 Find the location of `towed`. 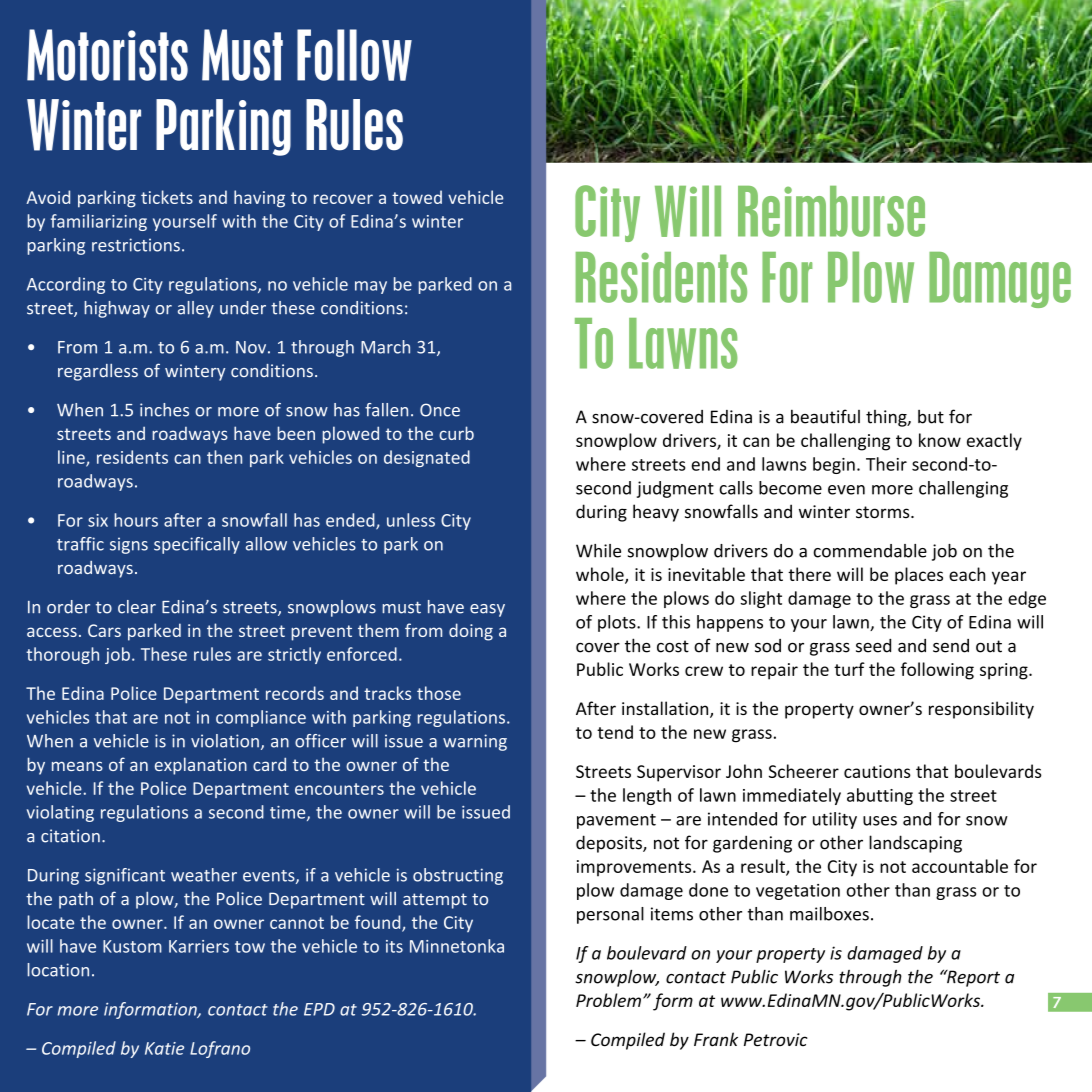

towed is located at coordinates (417, 197).
